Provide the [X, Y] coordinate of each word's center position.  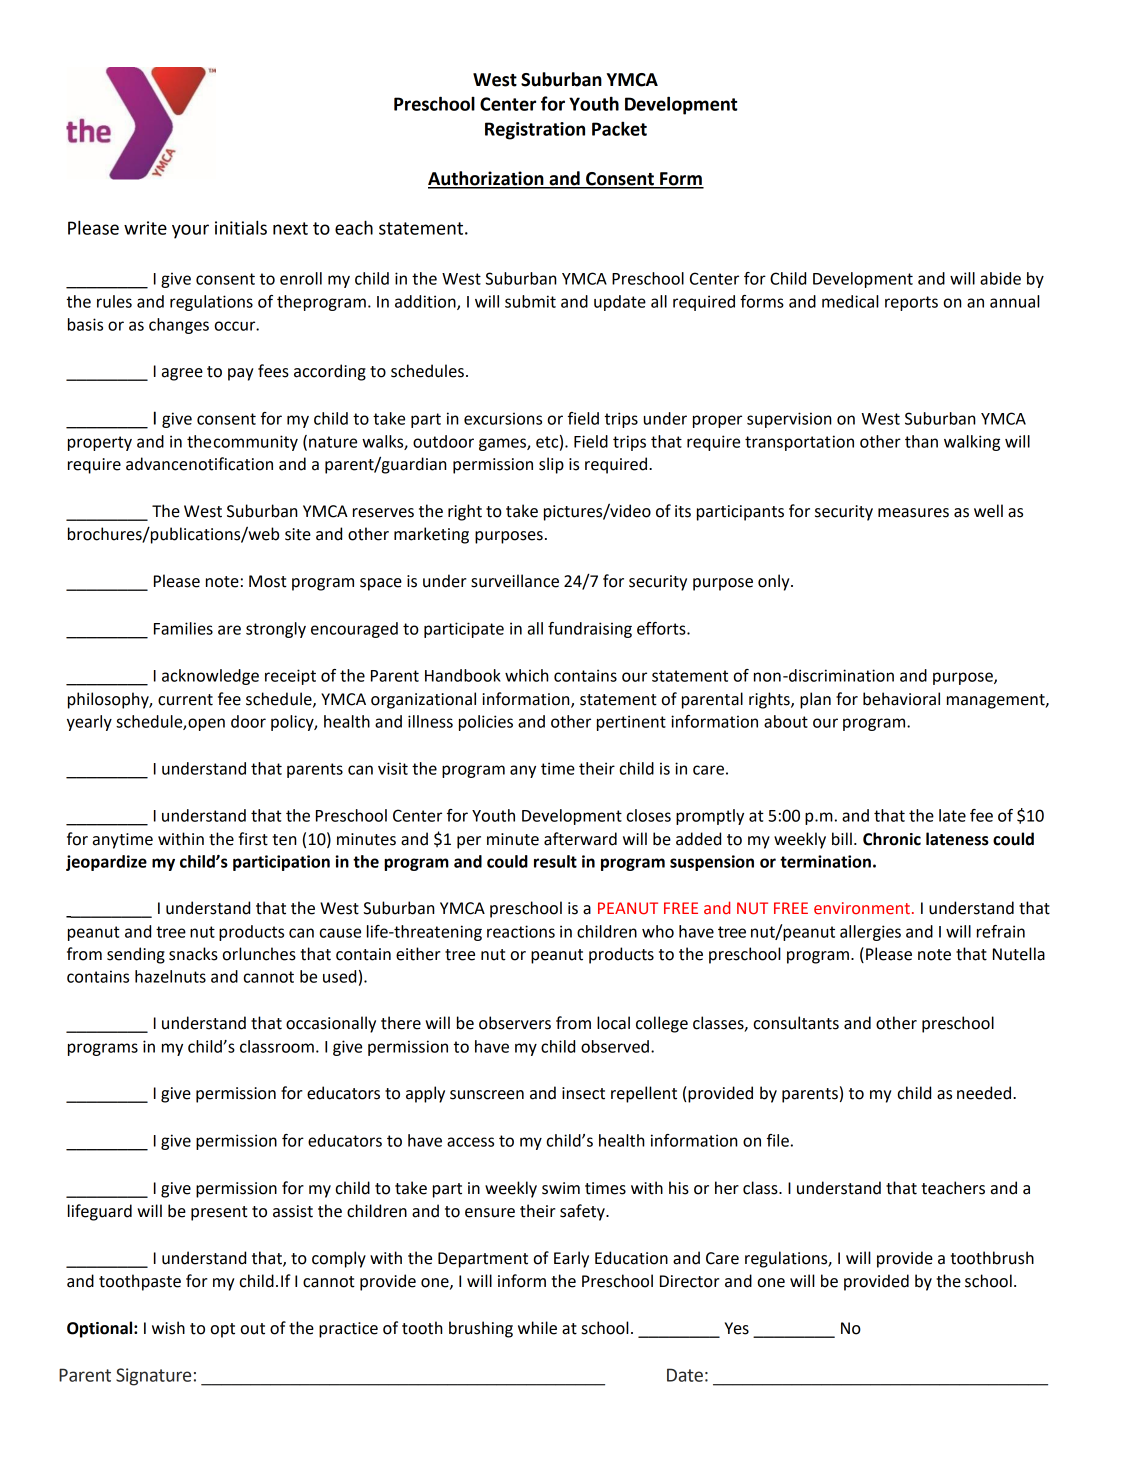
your [190, 231]
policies [486, 723]
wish [168, 1328]
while [537, 1328]
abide [1000, 278]
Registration [535, 131]
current [185, 700]
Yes [737, 1328]
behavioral [901, 699]
